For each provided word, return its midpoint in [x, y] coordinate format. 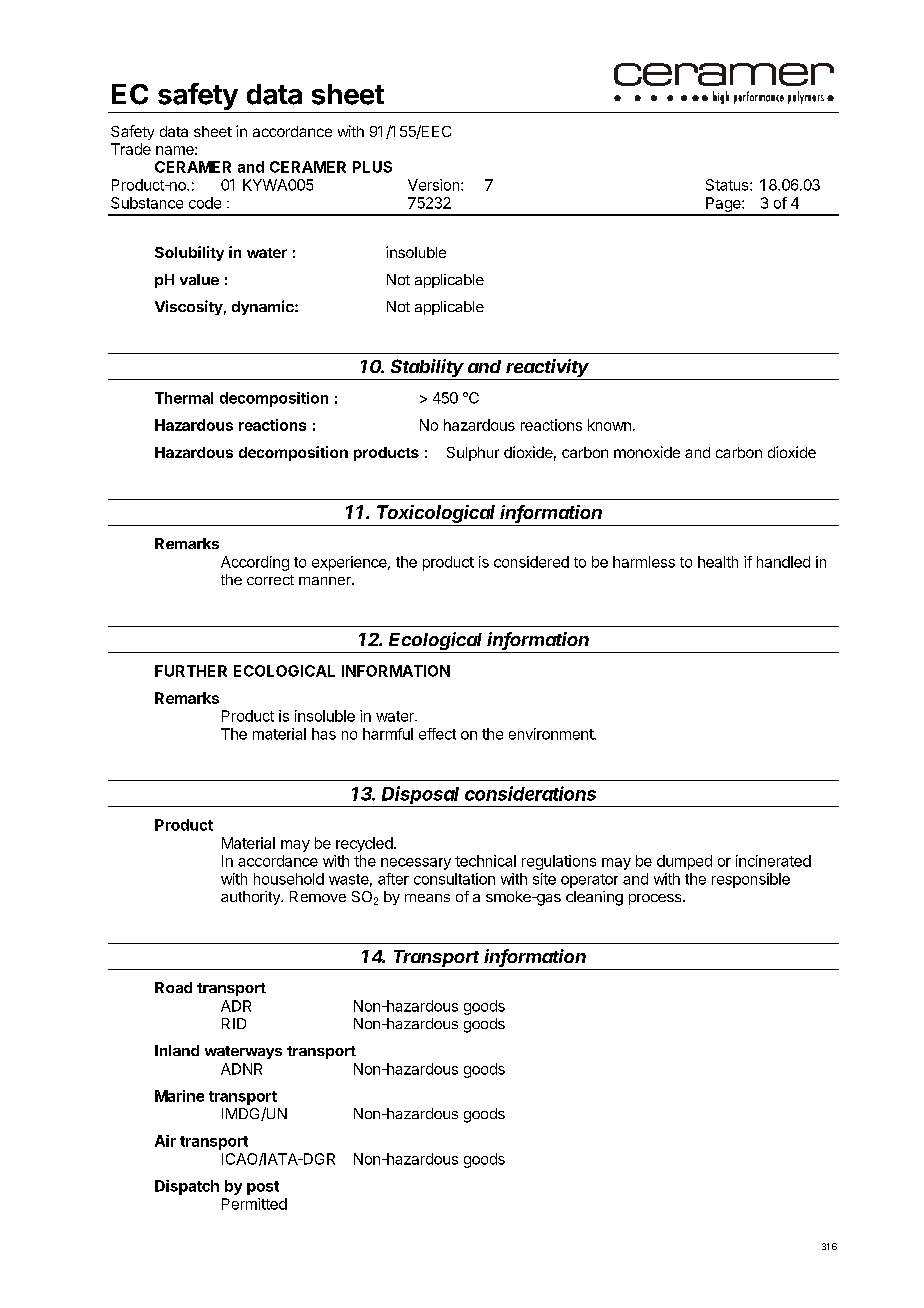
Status [728, 185]
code [205, 203]
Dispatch [187, 1187]
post [263, 1188]
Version [435, 185]
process [656, 899]
